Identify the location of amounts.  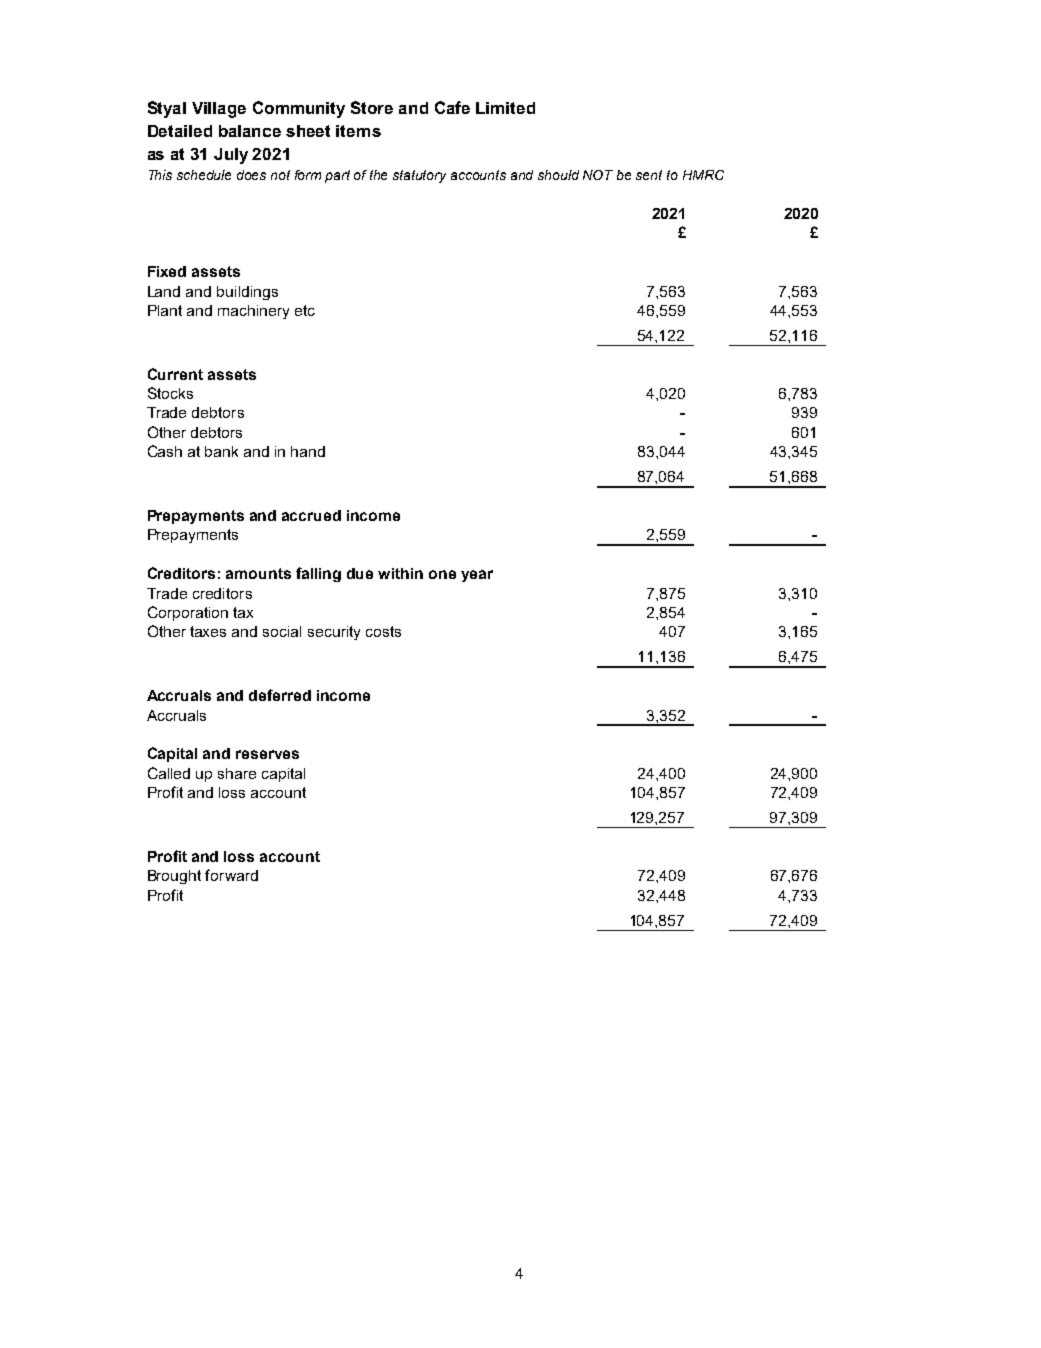
(258, 573).
